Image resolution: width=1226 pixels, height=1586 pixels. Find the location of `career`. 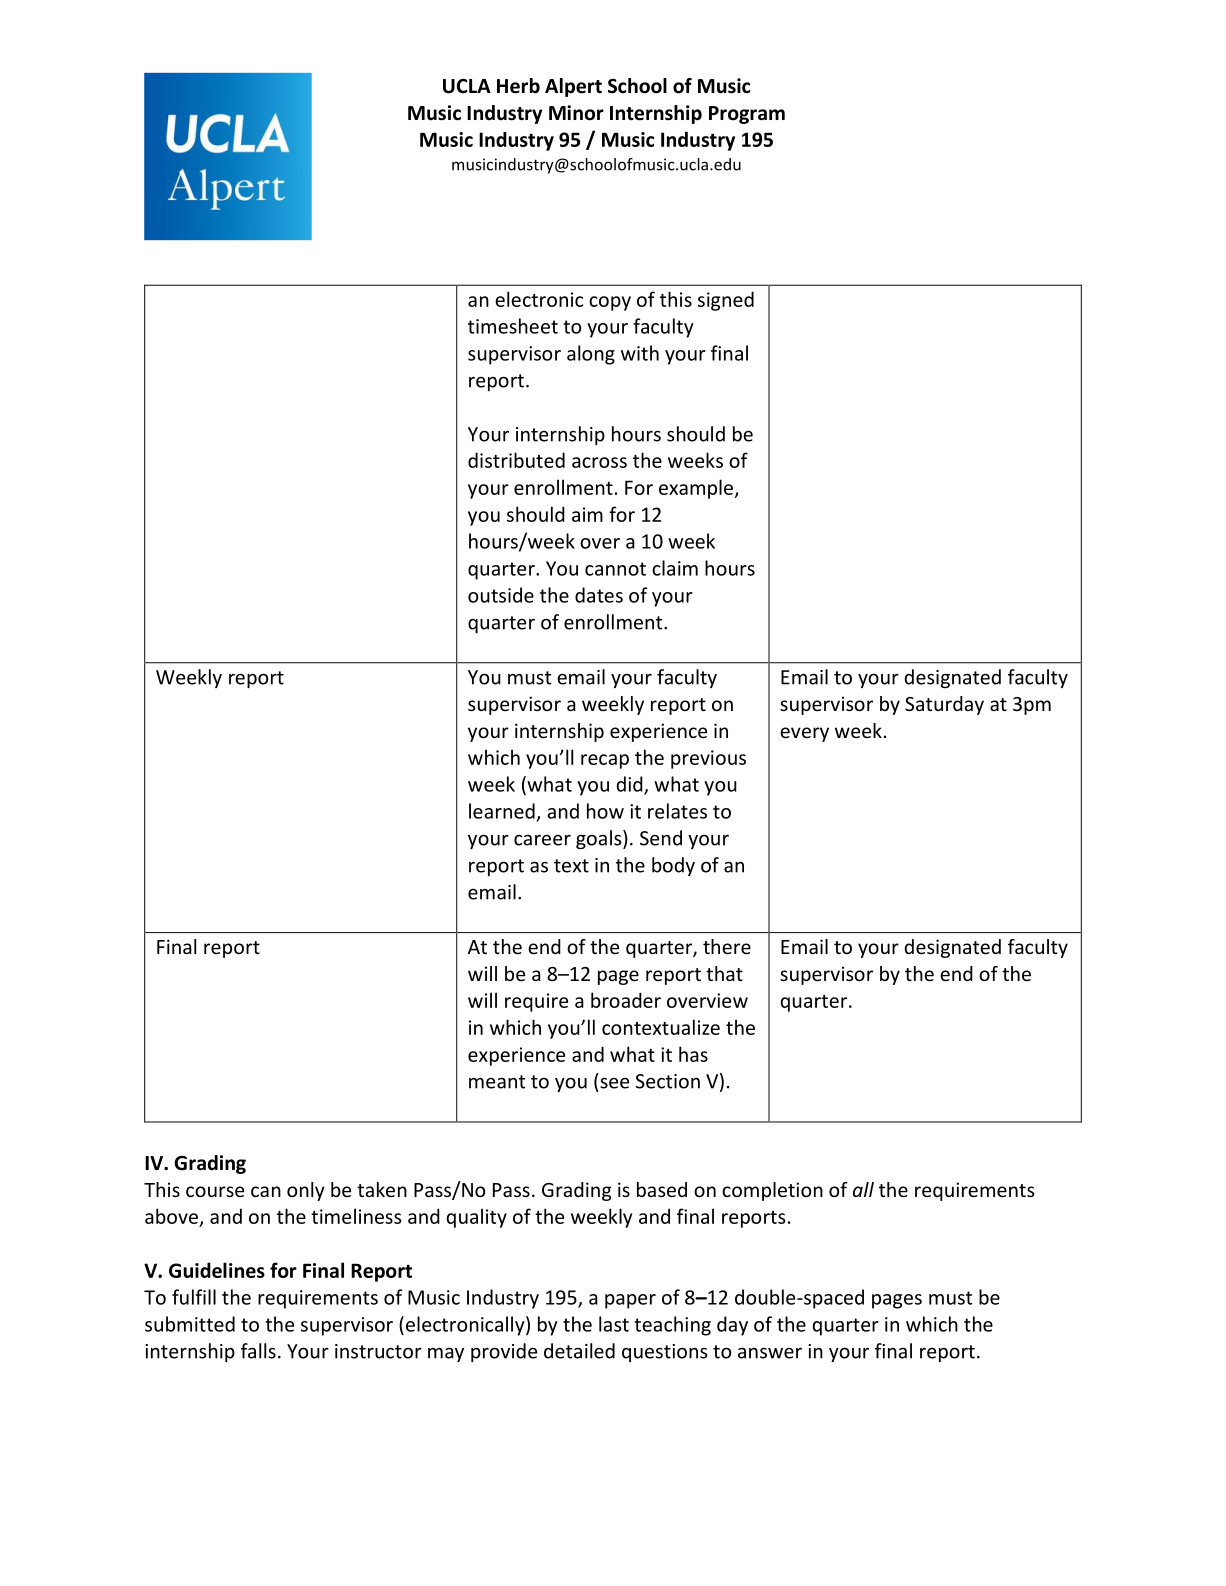

career is located at coordinates (542, 840).
